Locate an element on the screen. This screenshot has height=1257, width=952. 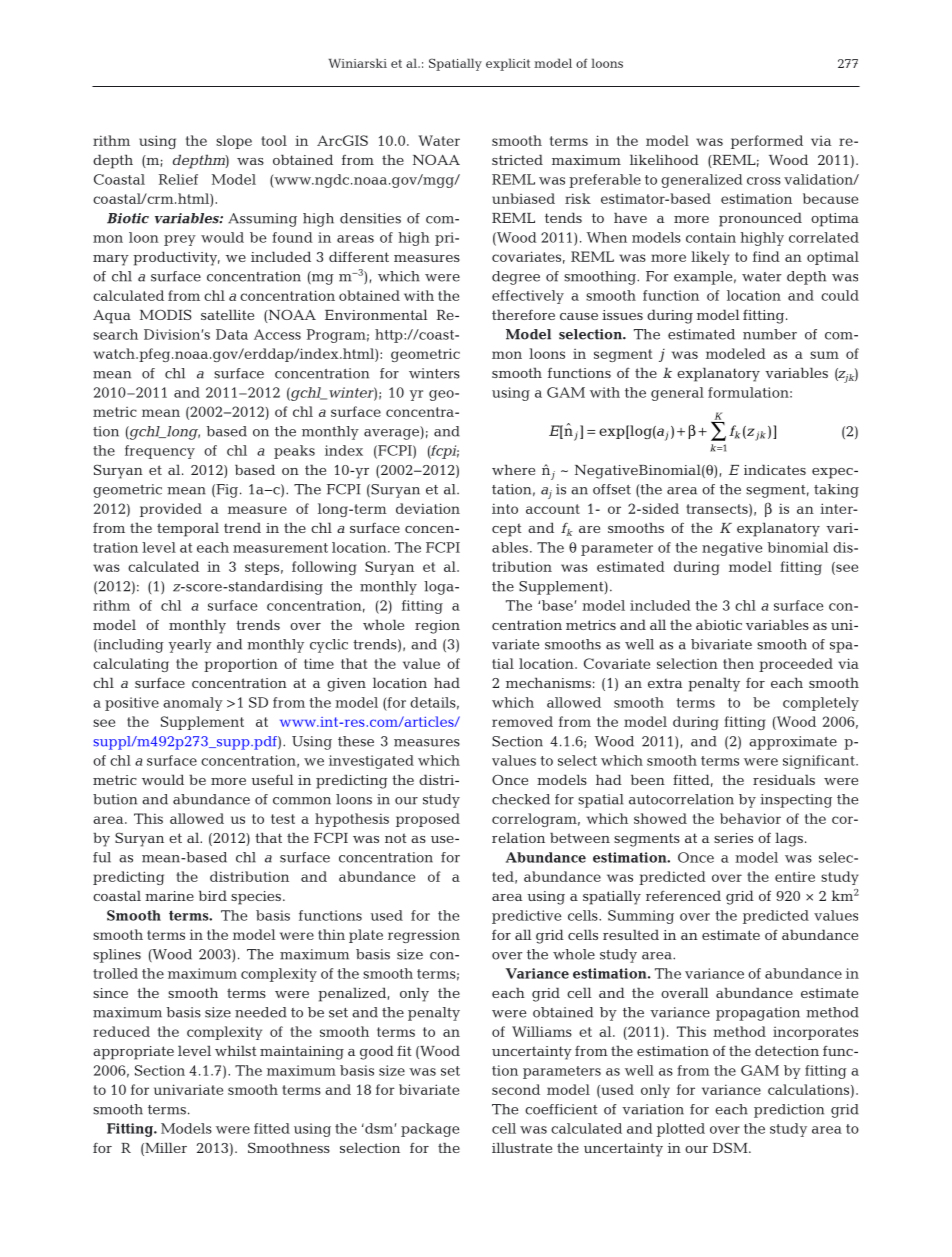
explicit is located at coordinates (508, 64).
